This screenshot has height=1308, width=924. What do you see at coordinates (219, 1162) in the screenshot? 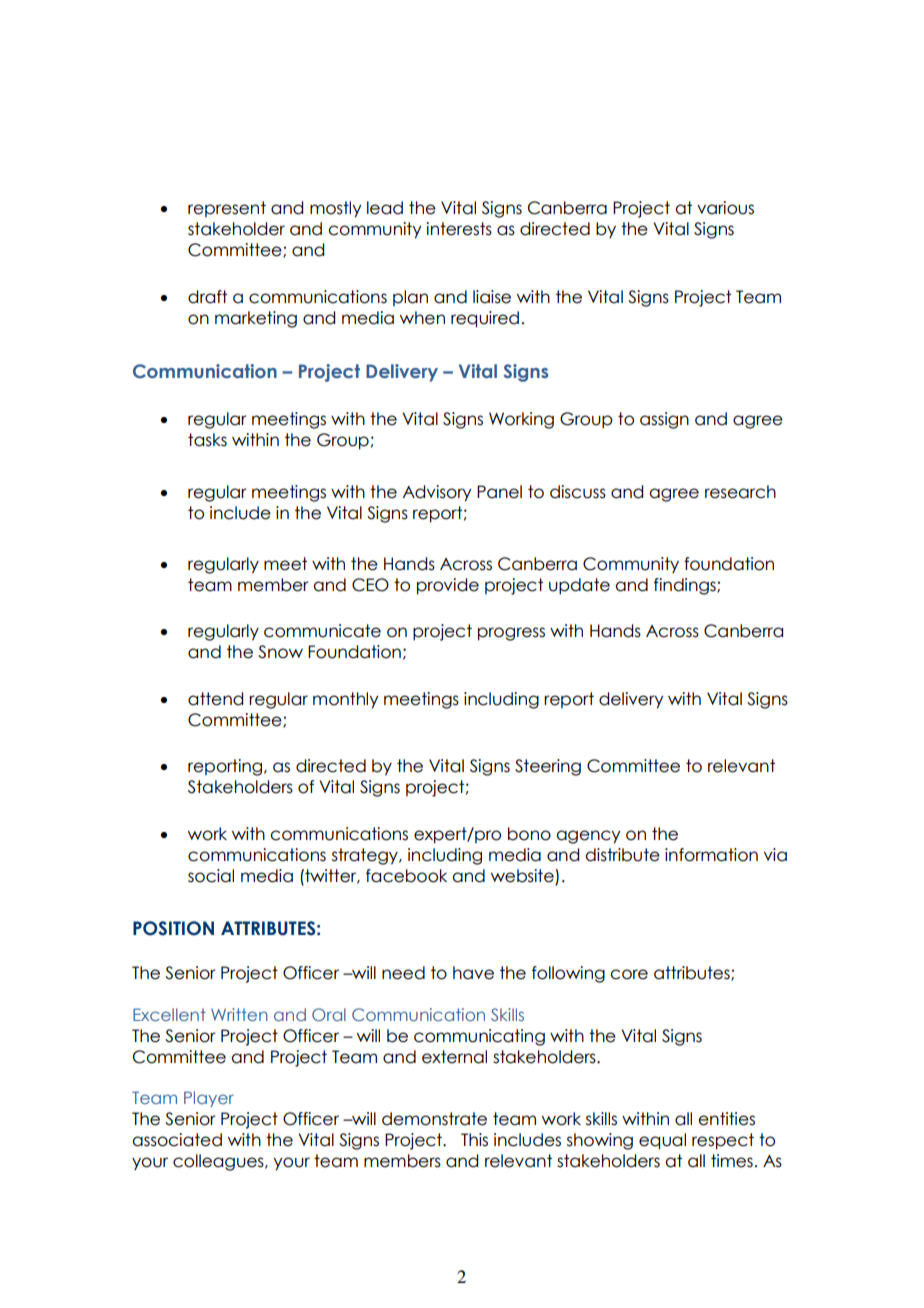
I see `colleagues` at bounding box center [219, 1162].
